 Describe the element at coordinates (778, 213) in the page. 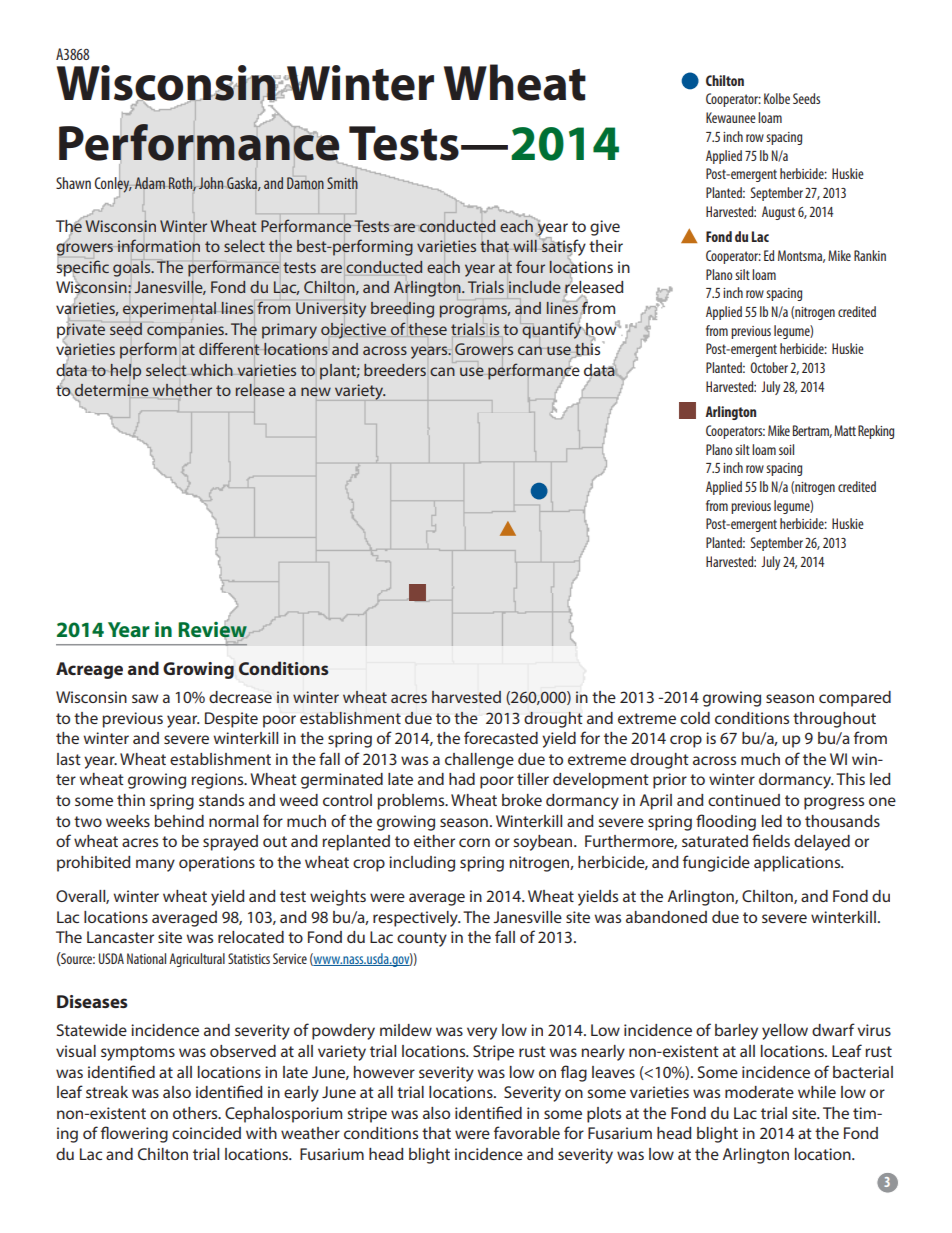

I see `August` at that location.
